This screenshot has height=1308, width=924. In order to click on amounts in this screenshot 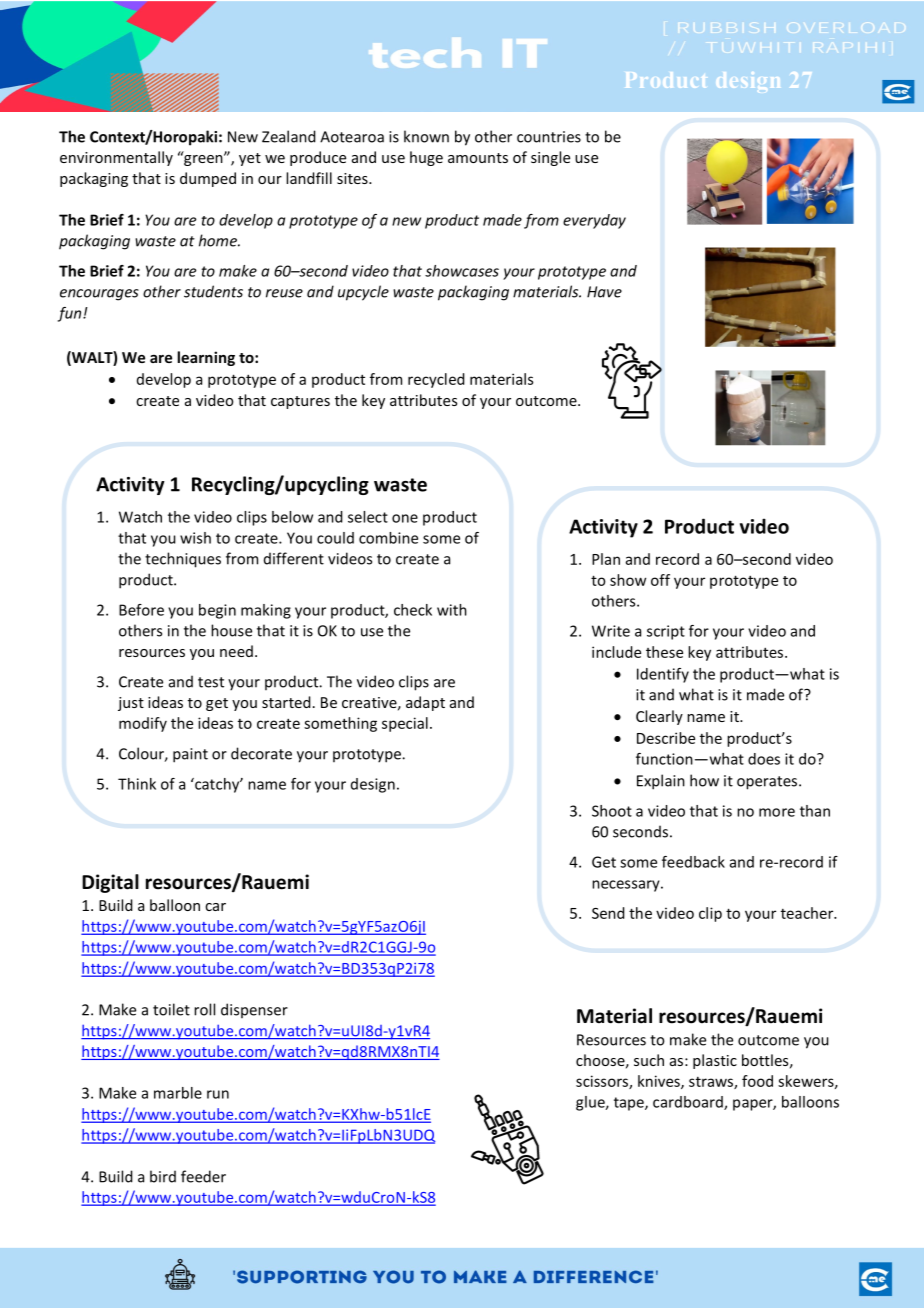, I will do `click(478, 158)`.
